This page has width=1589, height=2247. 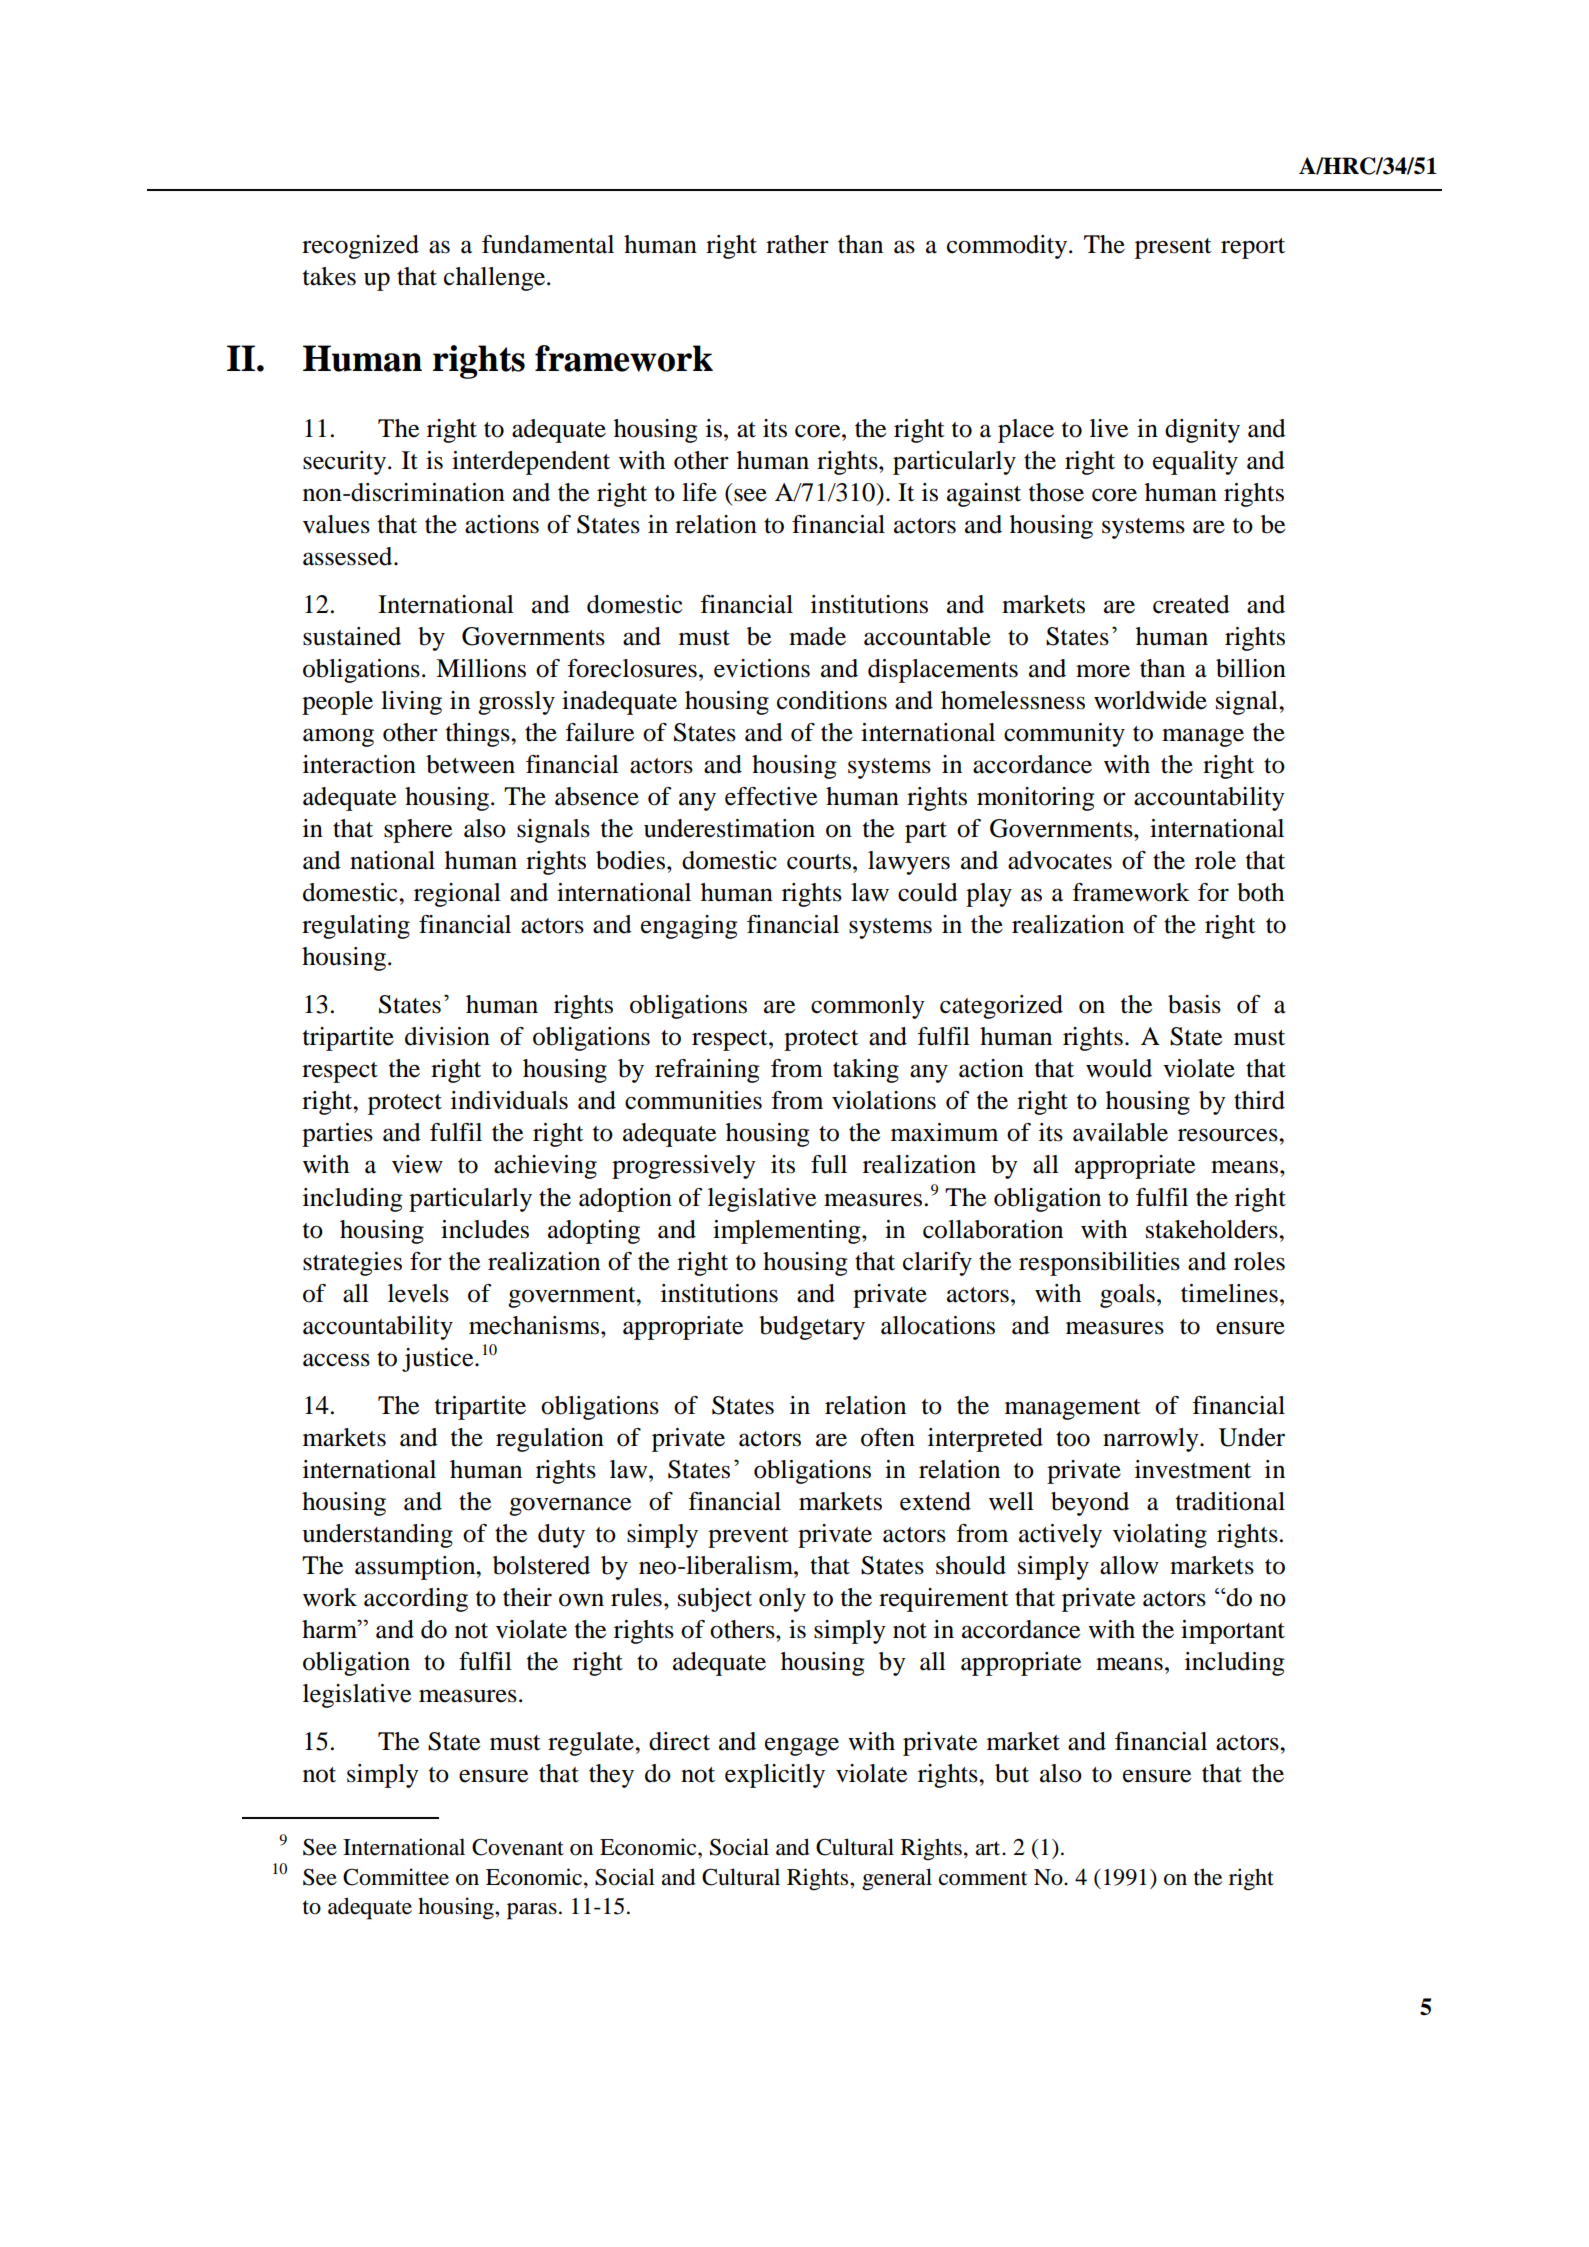 What do you see at coordinates (1119, 1068) in the page?
I see `would` at bounding box center [1119, 1068].
